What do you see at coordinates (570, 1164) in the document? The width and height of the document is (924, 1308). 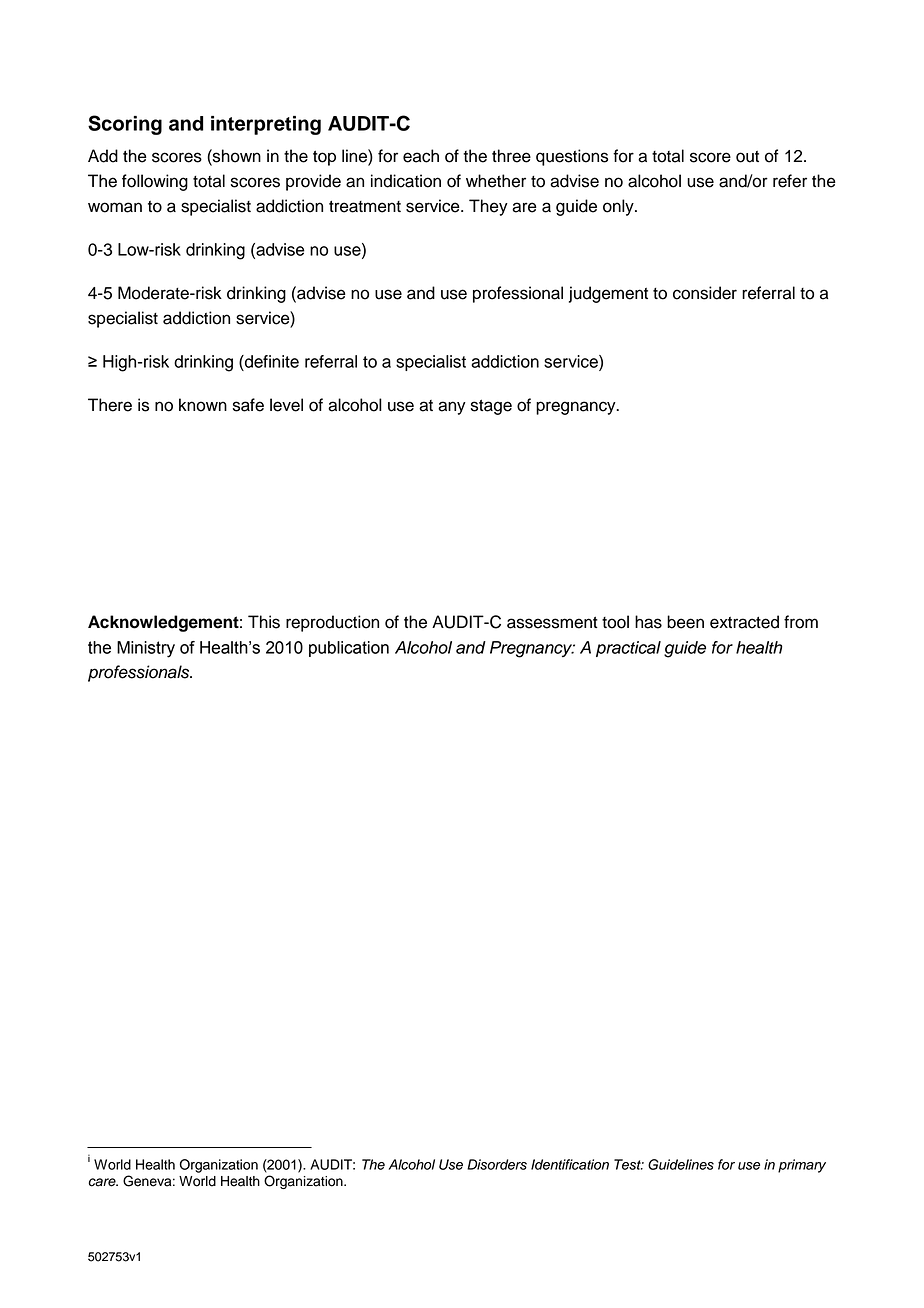 I see `Identification` at bounding box center [570, 1164].
